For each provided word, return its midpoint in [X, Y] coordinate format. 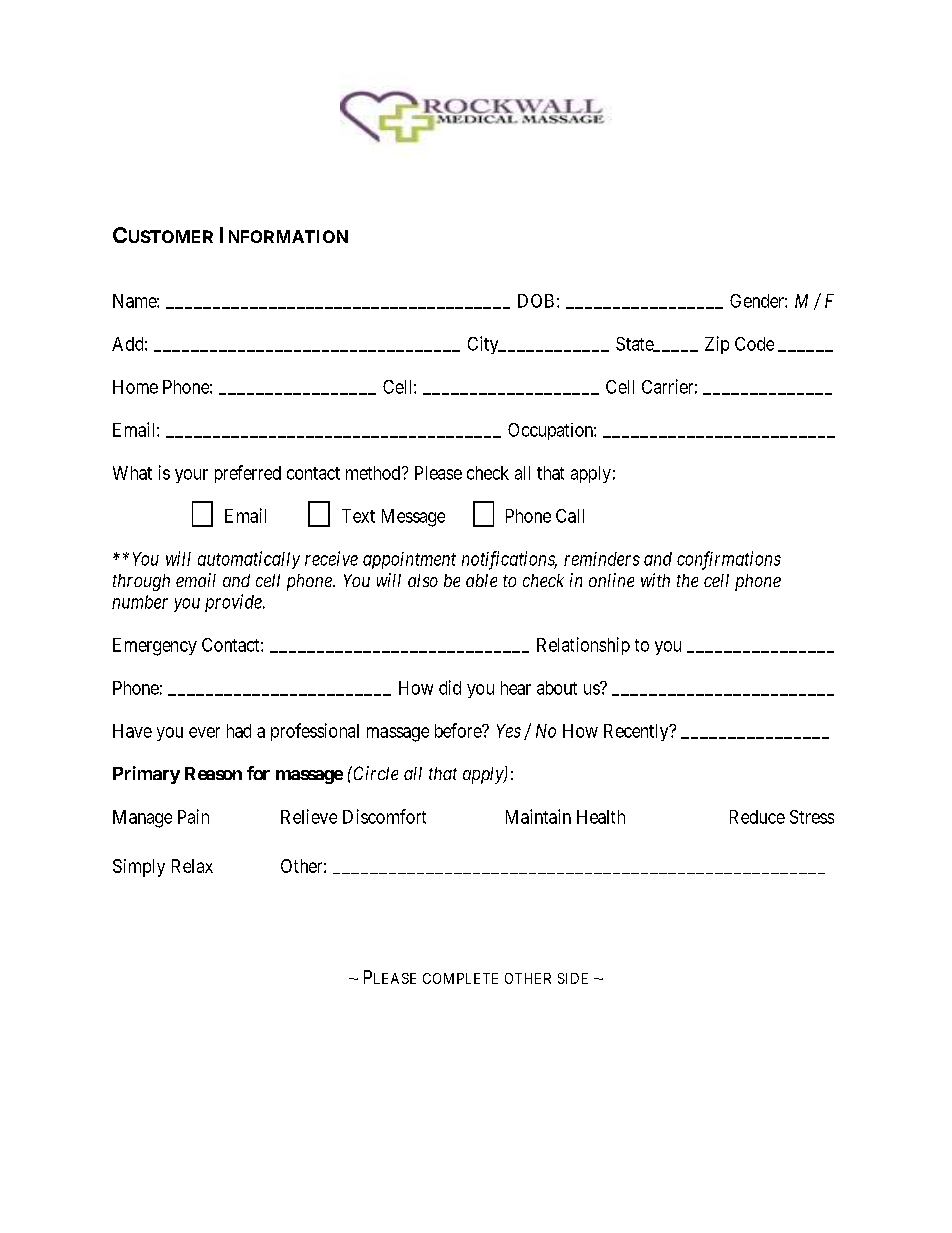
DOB [536, 301]
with [655, 580]
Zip [717, 345]
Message [413, 518]
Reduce [757, 817]
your [191, 476]
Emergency [155, 647]
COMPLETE [460, 978]
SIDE [573, 978]
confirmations [729, 560]
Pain [193, 816]
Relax [192, 866]
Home [135, 387]
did [450, 687]
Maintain [538, 816]
